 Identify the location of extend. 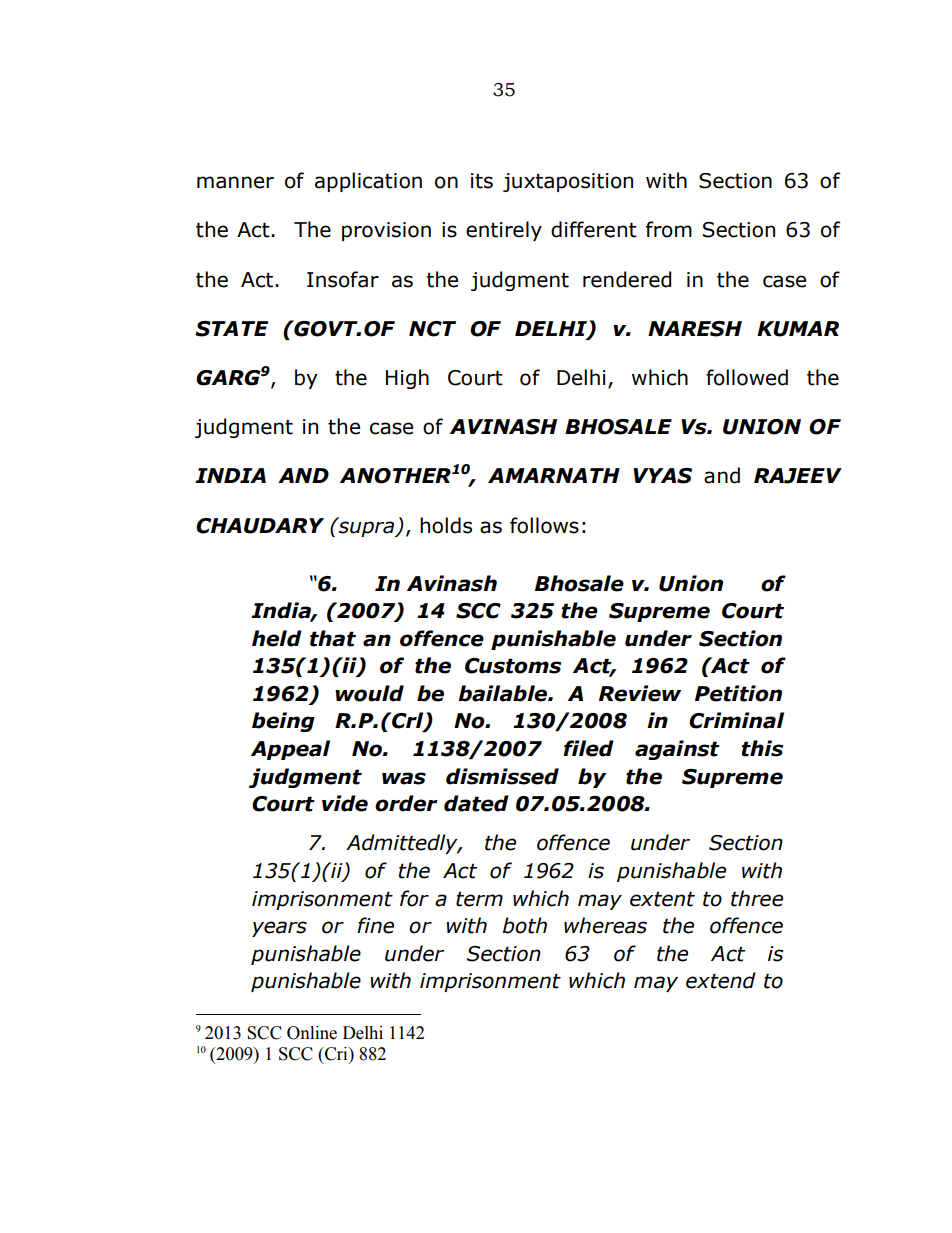
(721, 980).
